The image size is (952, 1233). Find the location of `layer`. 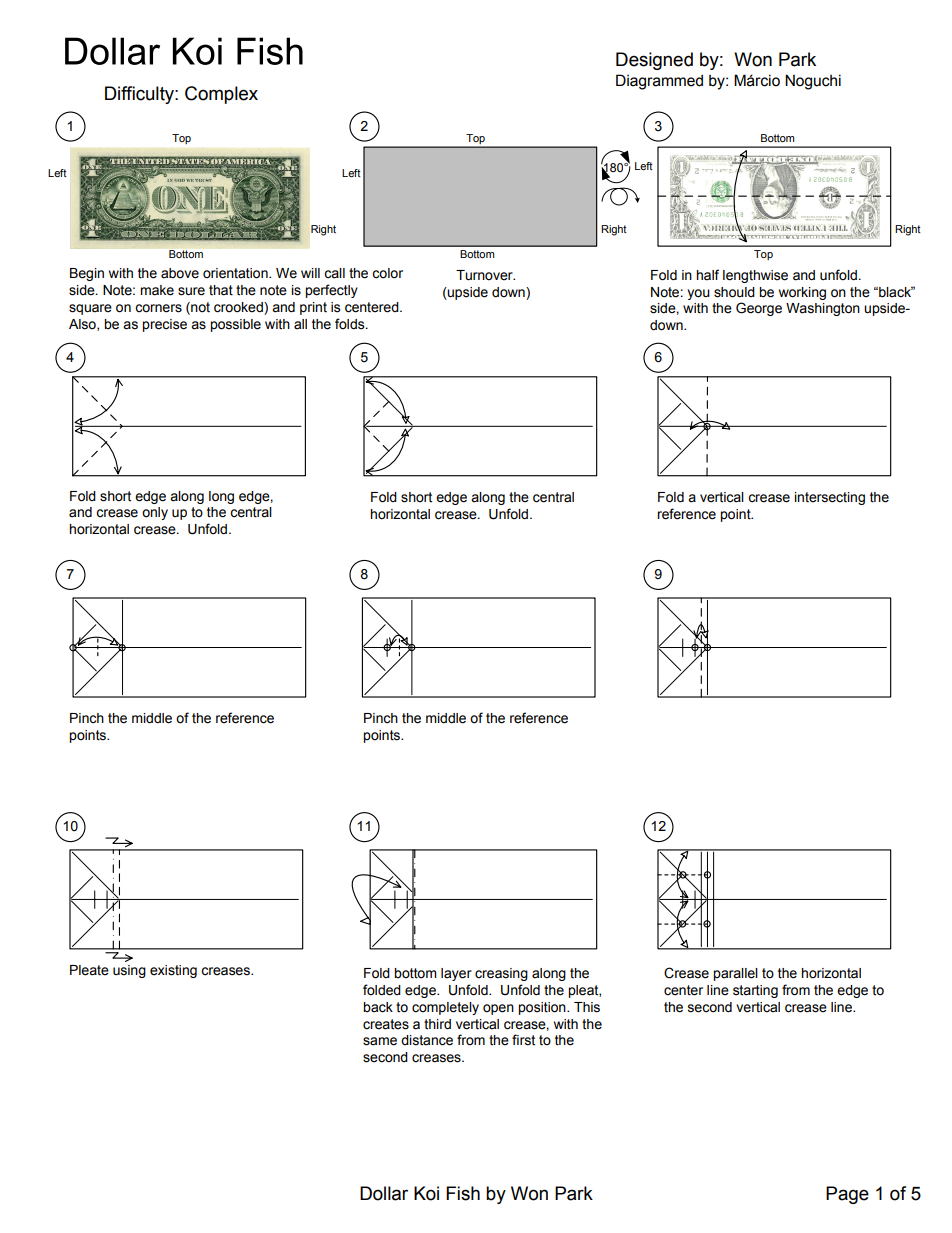

layer is located at coordinates (456, 974).
